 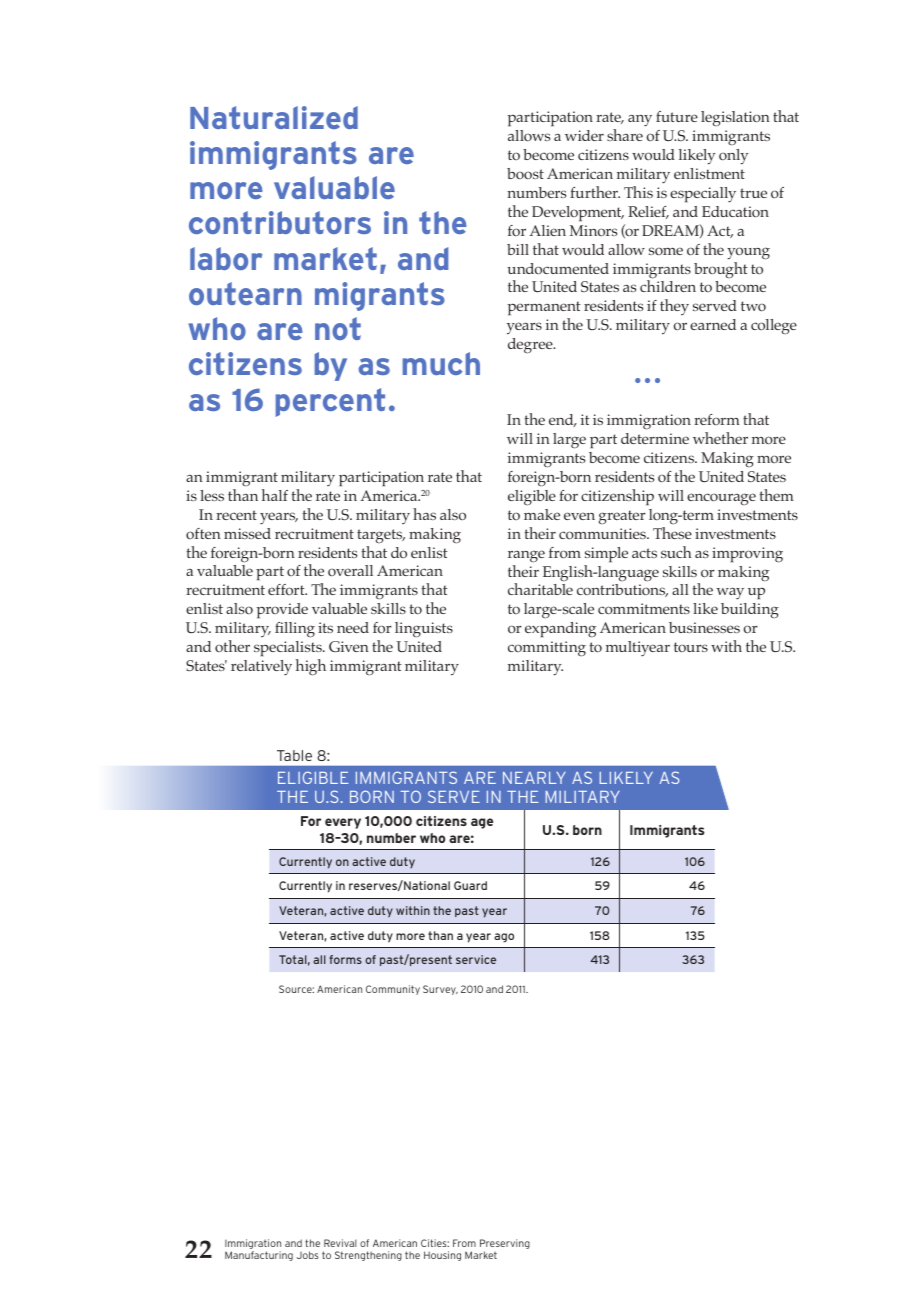 What do you see at coordinates (733, 157) in the screenshot?
I see `only` at bounding box center [733, 157].
